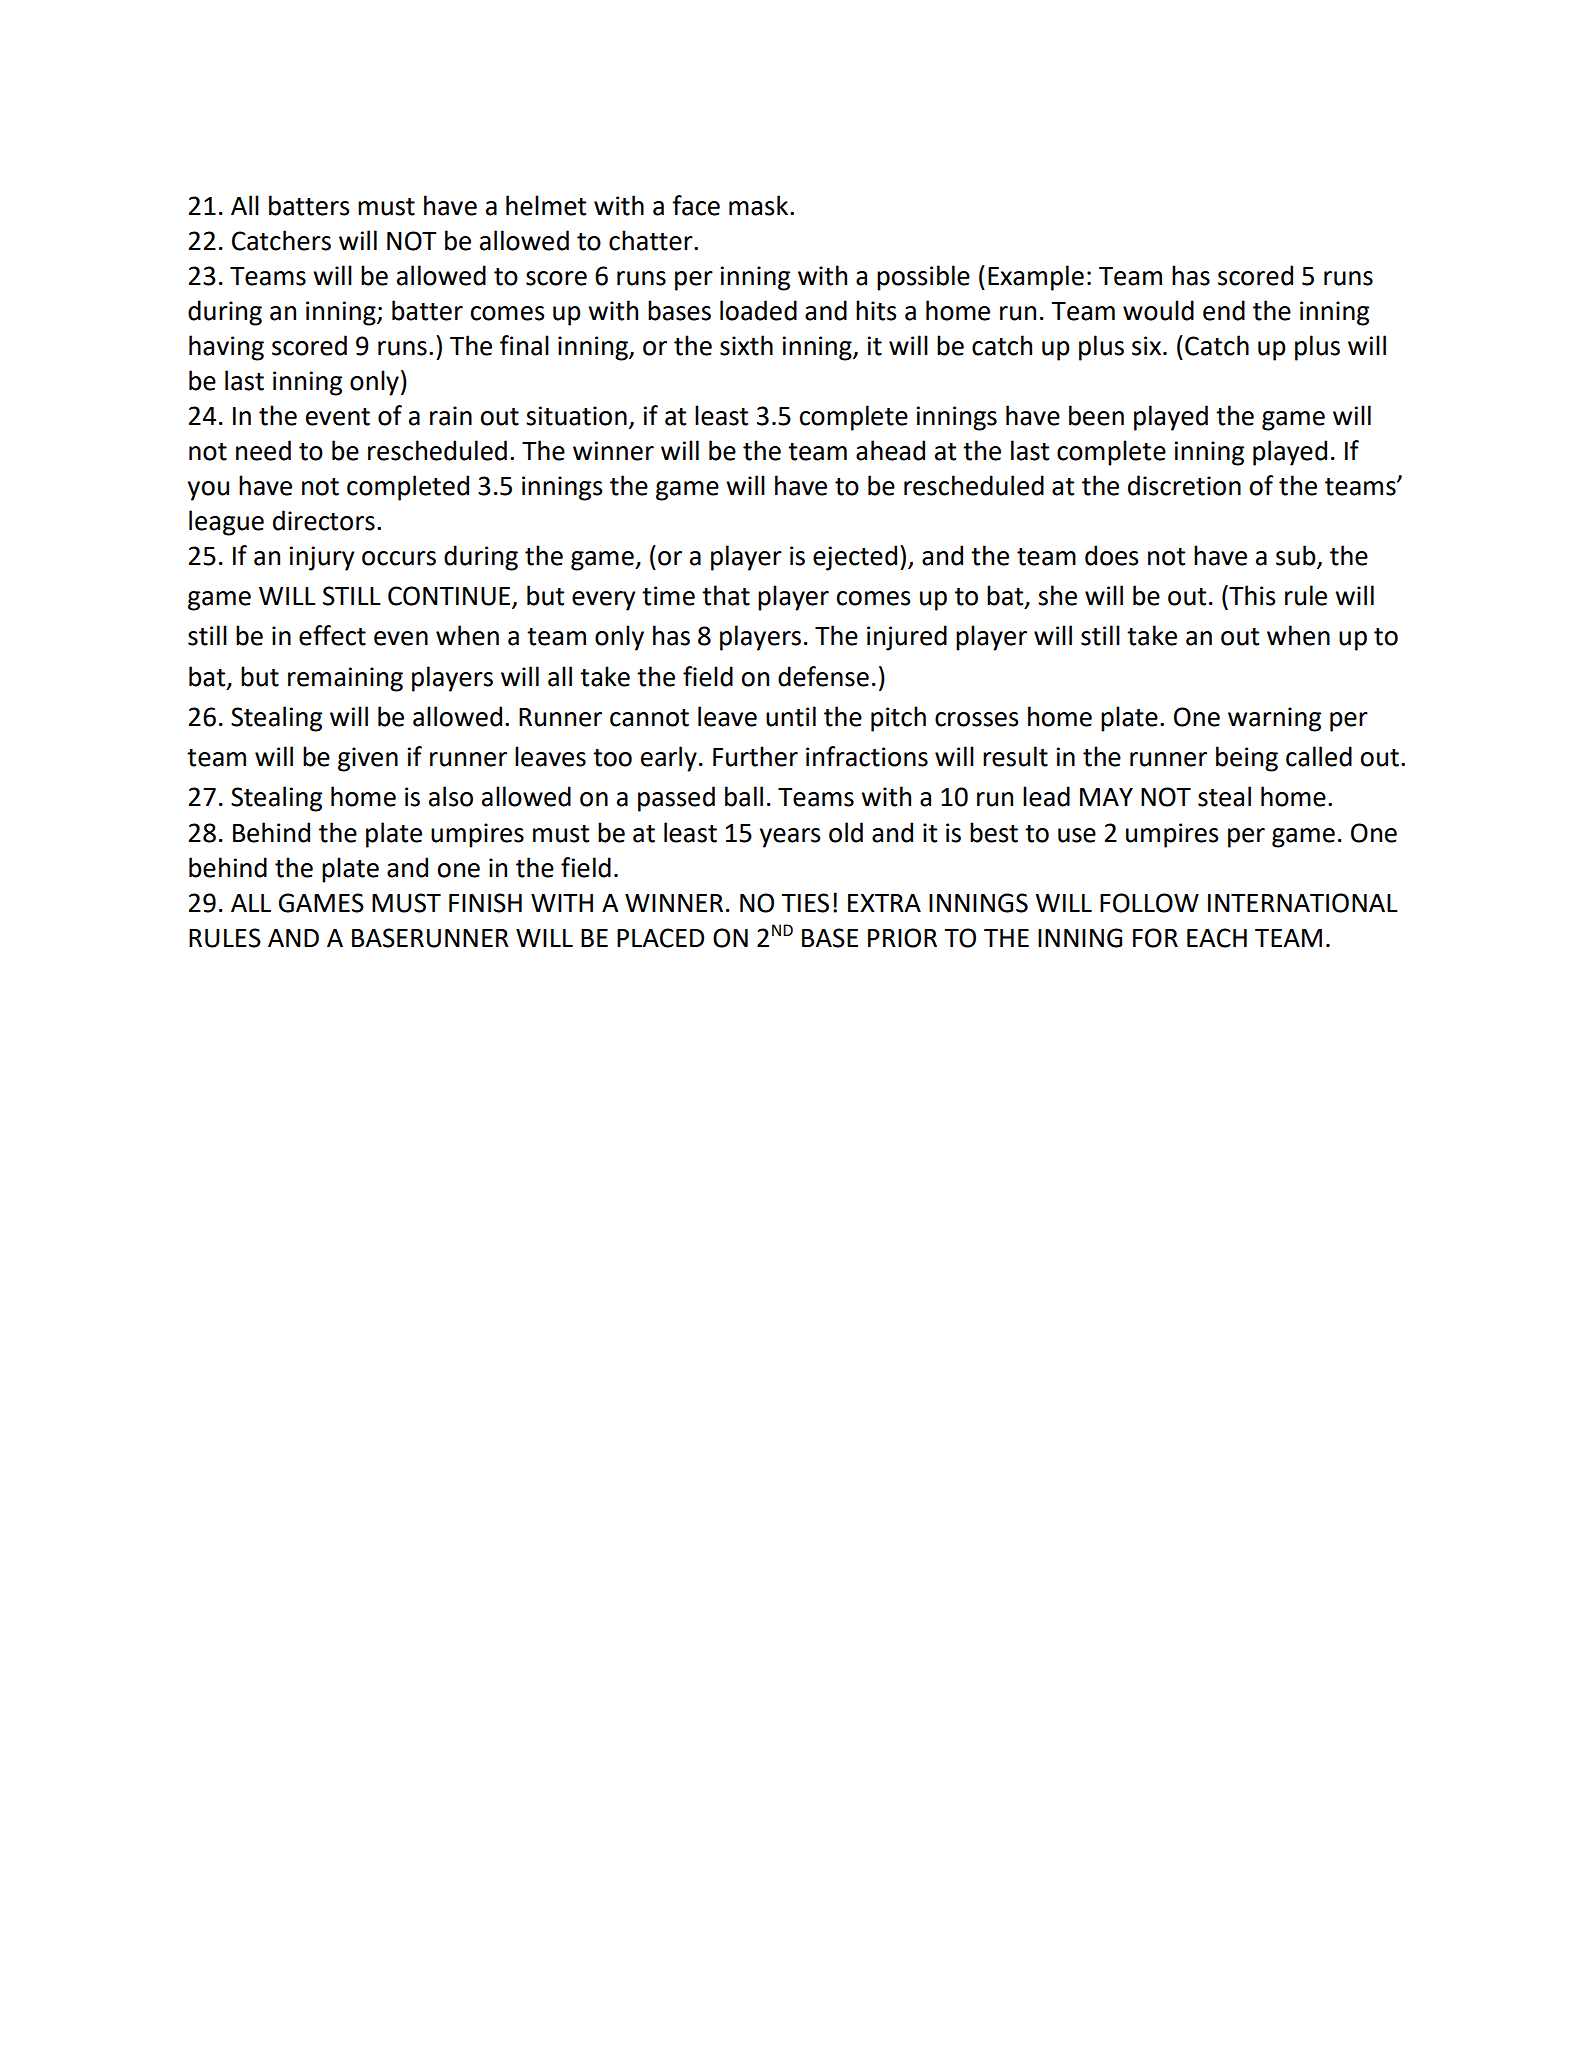 Image resolution: width=1595 pixels, height=2065 pixels. Describe the element at coordinates (652, 240) in the page. I see `chatter` at that location.
